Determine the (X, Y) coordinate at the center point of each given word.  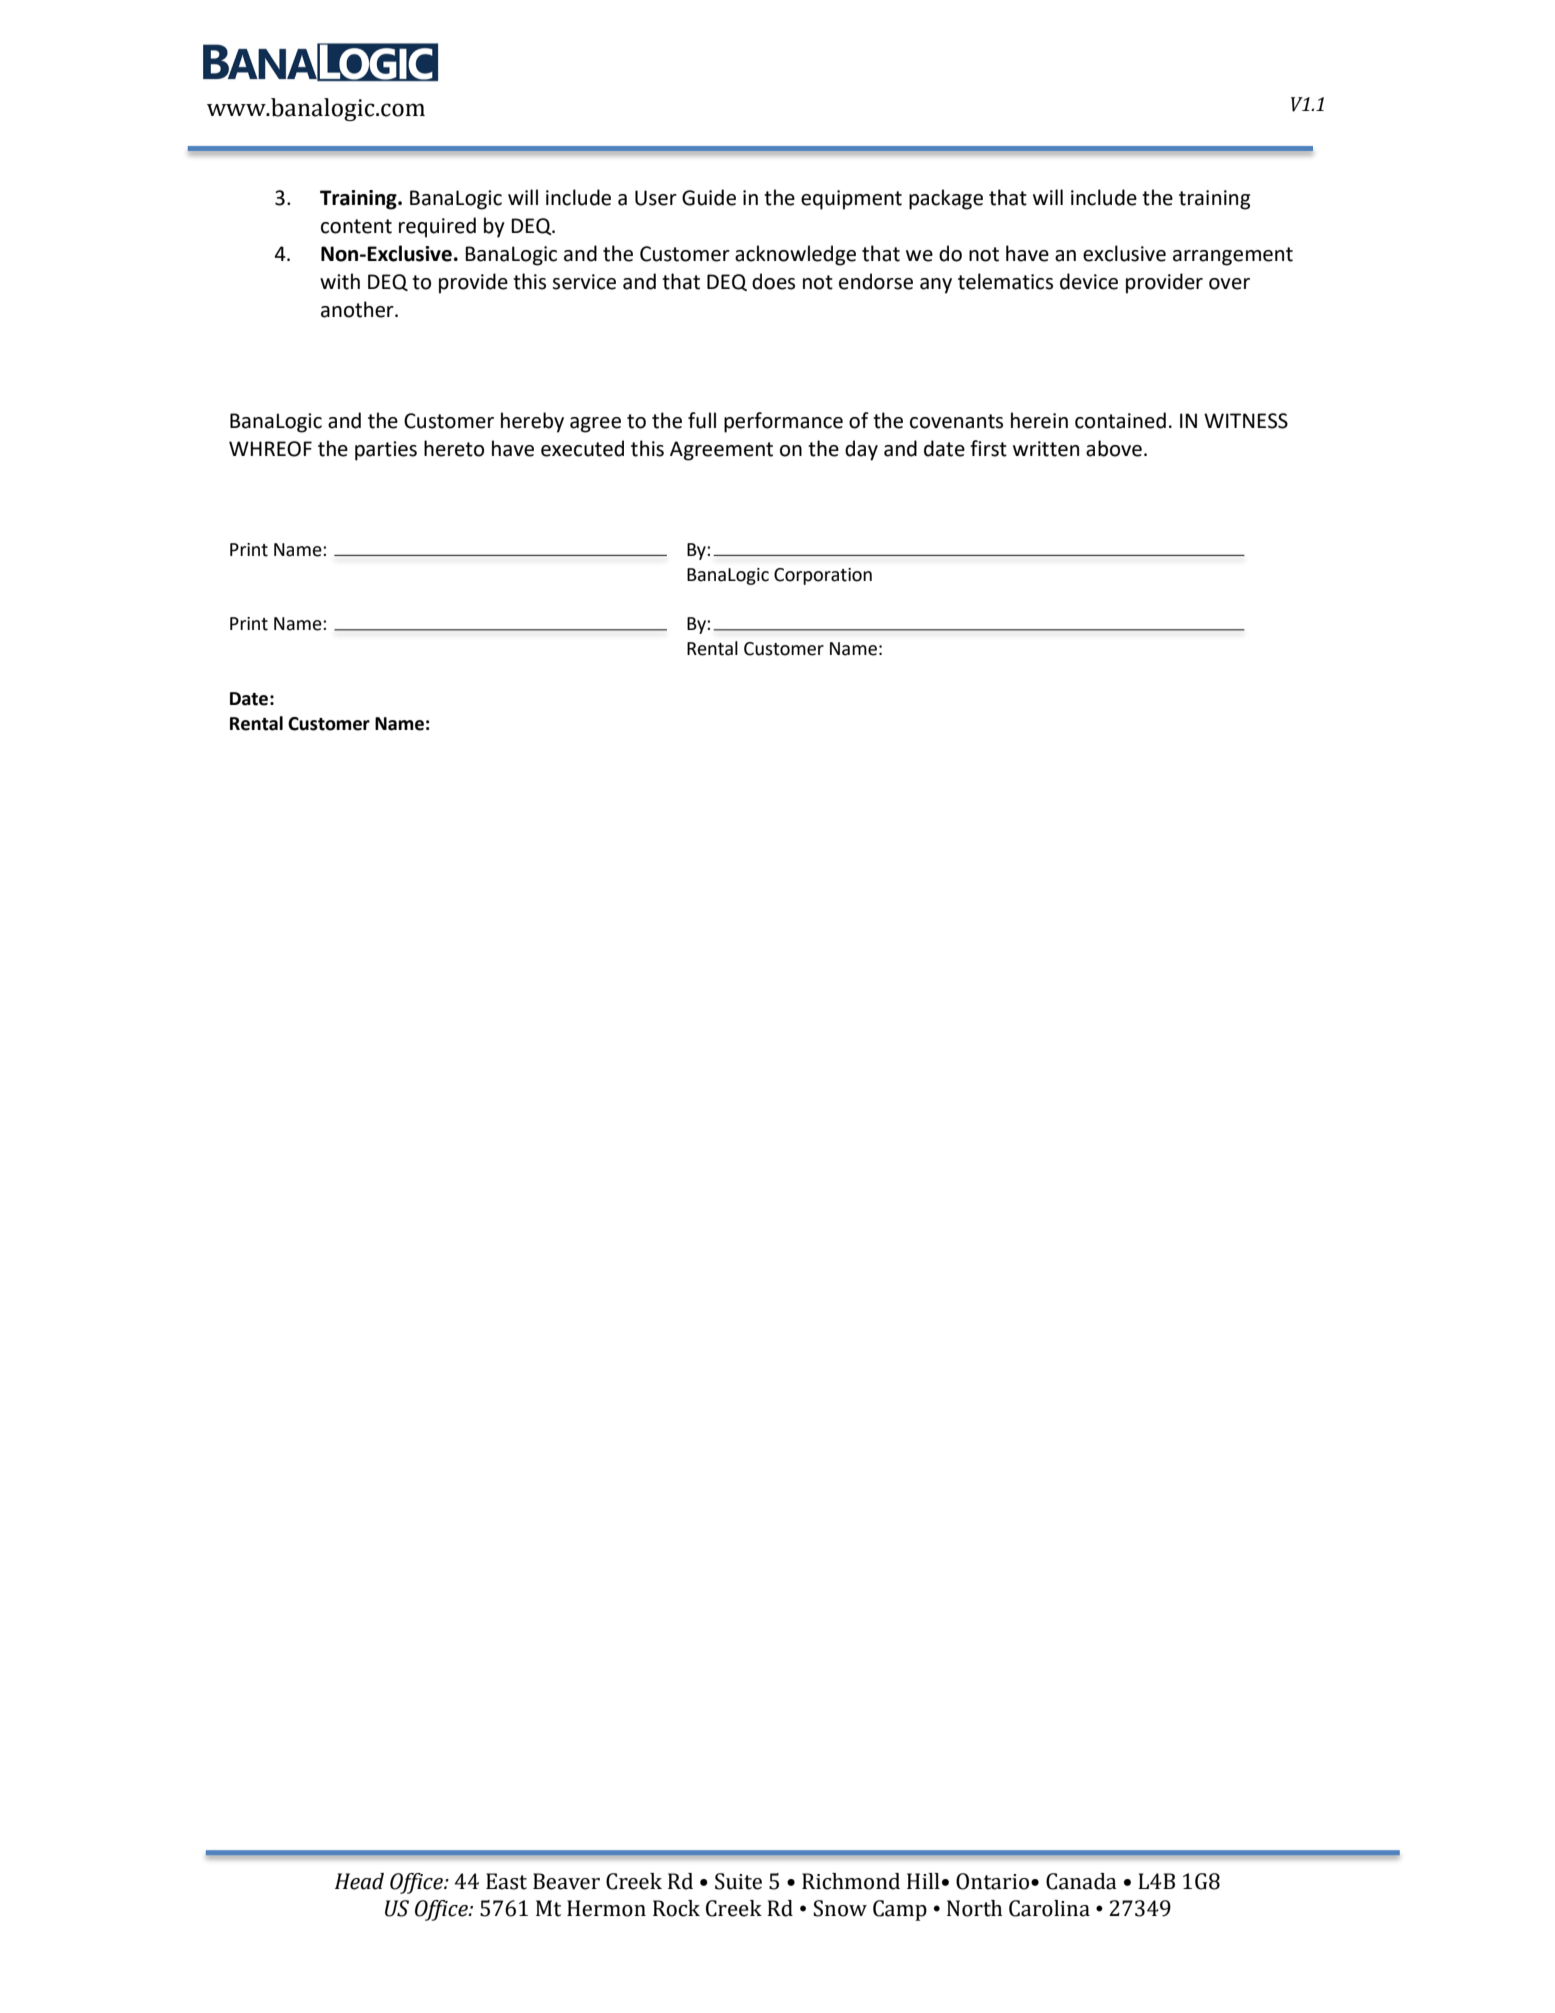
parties (386, 451)
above (1114, 448)
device (1089, 281)
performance (783, 422)
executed (582, 448)
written (1046, 449)
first (988, 448)
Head (359, 1881)
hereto (454, 448)
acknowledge (795, 255)
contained (1120, 420)
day (861, 450)
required (437, 227)
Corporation (823, 576)
